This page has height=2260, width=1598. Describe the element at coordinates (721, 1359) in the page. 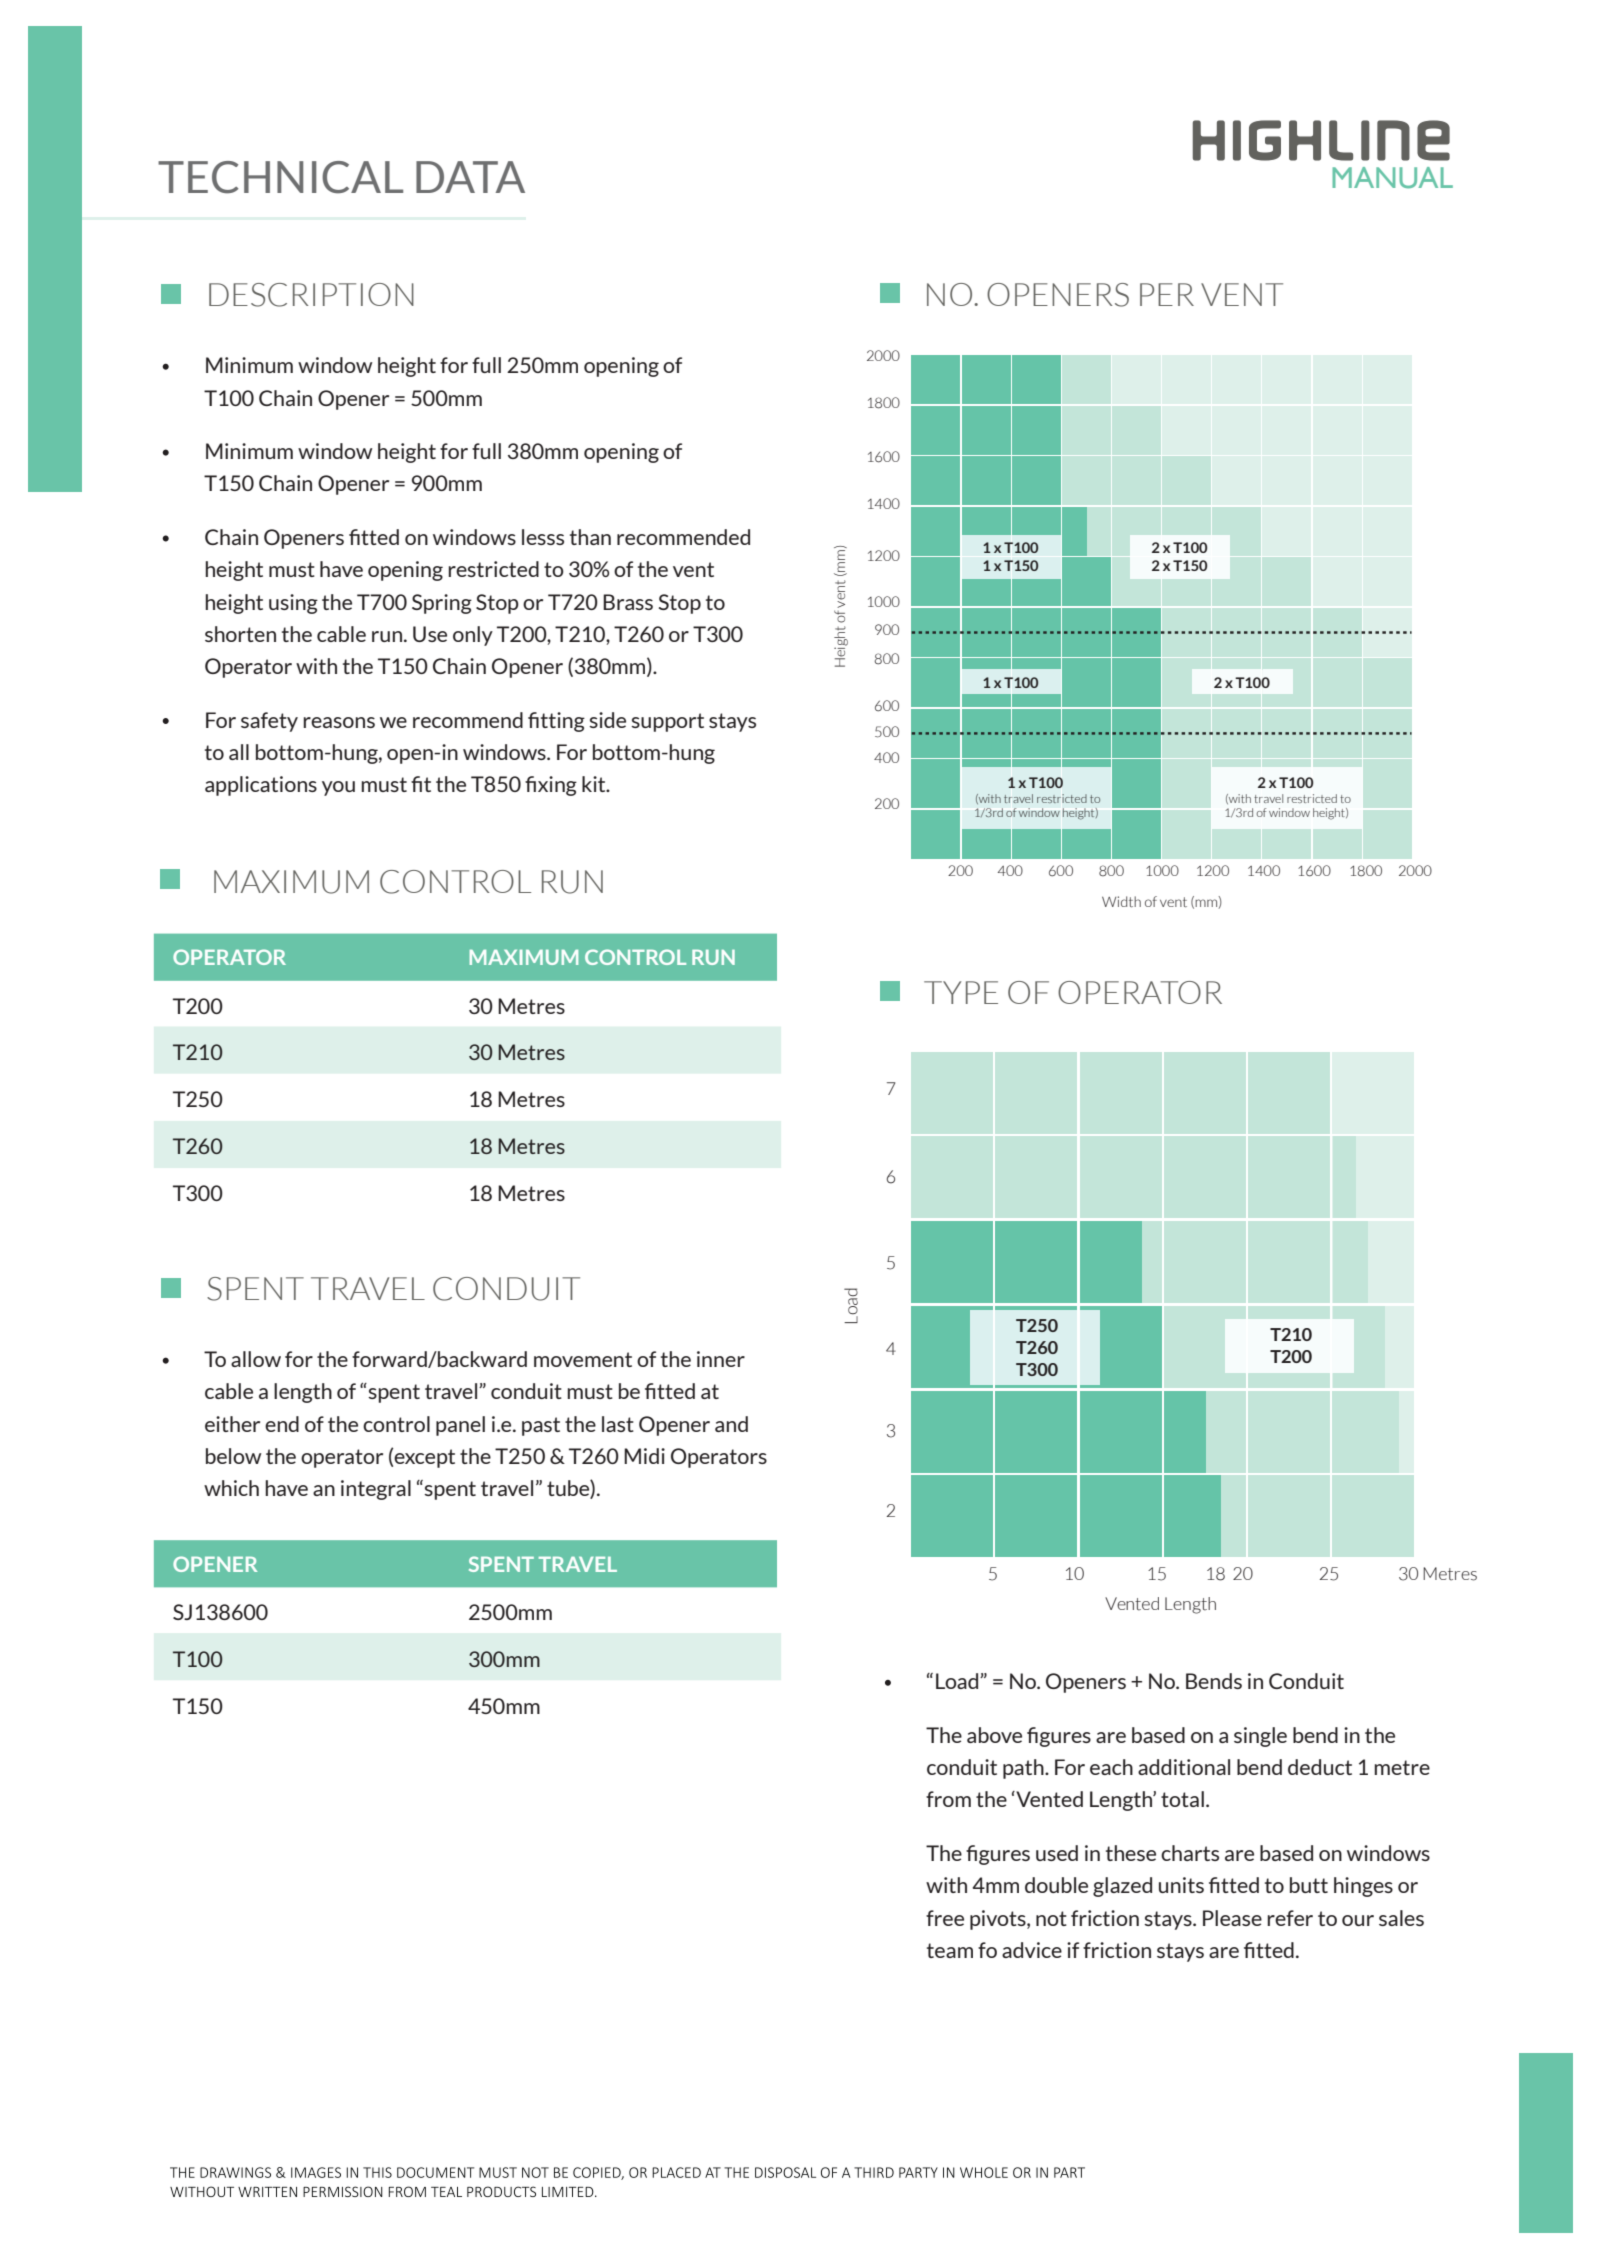

I see `inner` at that location.
